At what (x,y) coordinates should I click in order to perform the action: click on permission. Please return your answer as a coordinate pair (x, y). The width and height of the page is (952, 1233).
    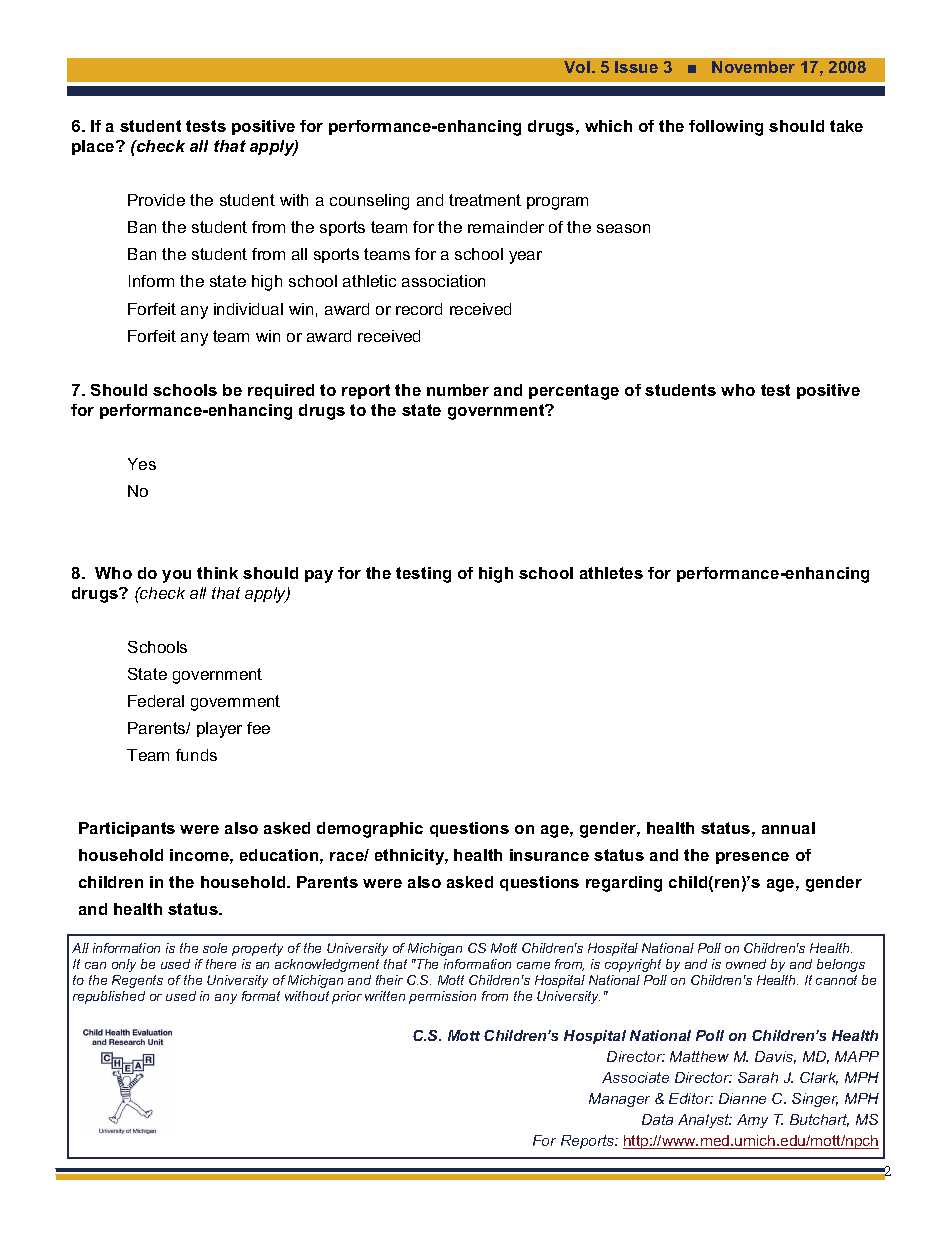
    Looking at the image, I should click on (442, 997).
